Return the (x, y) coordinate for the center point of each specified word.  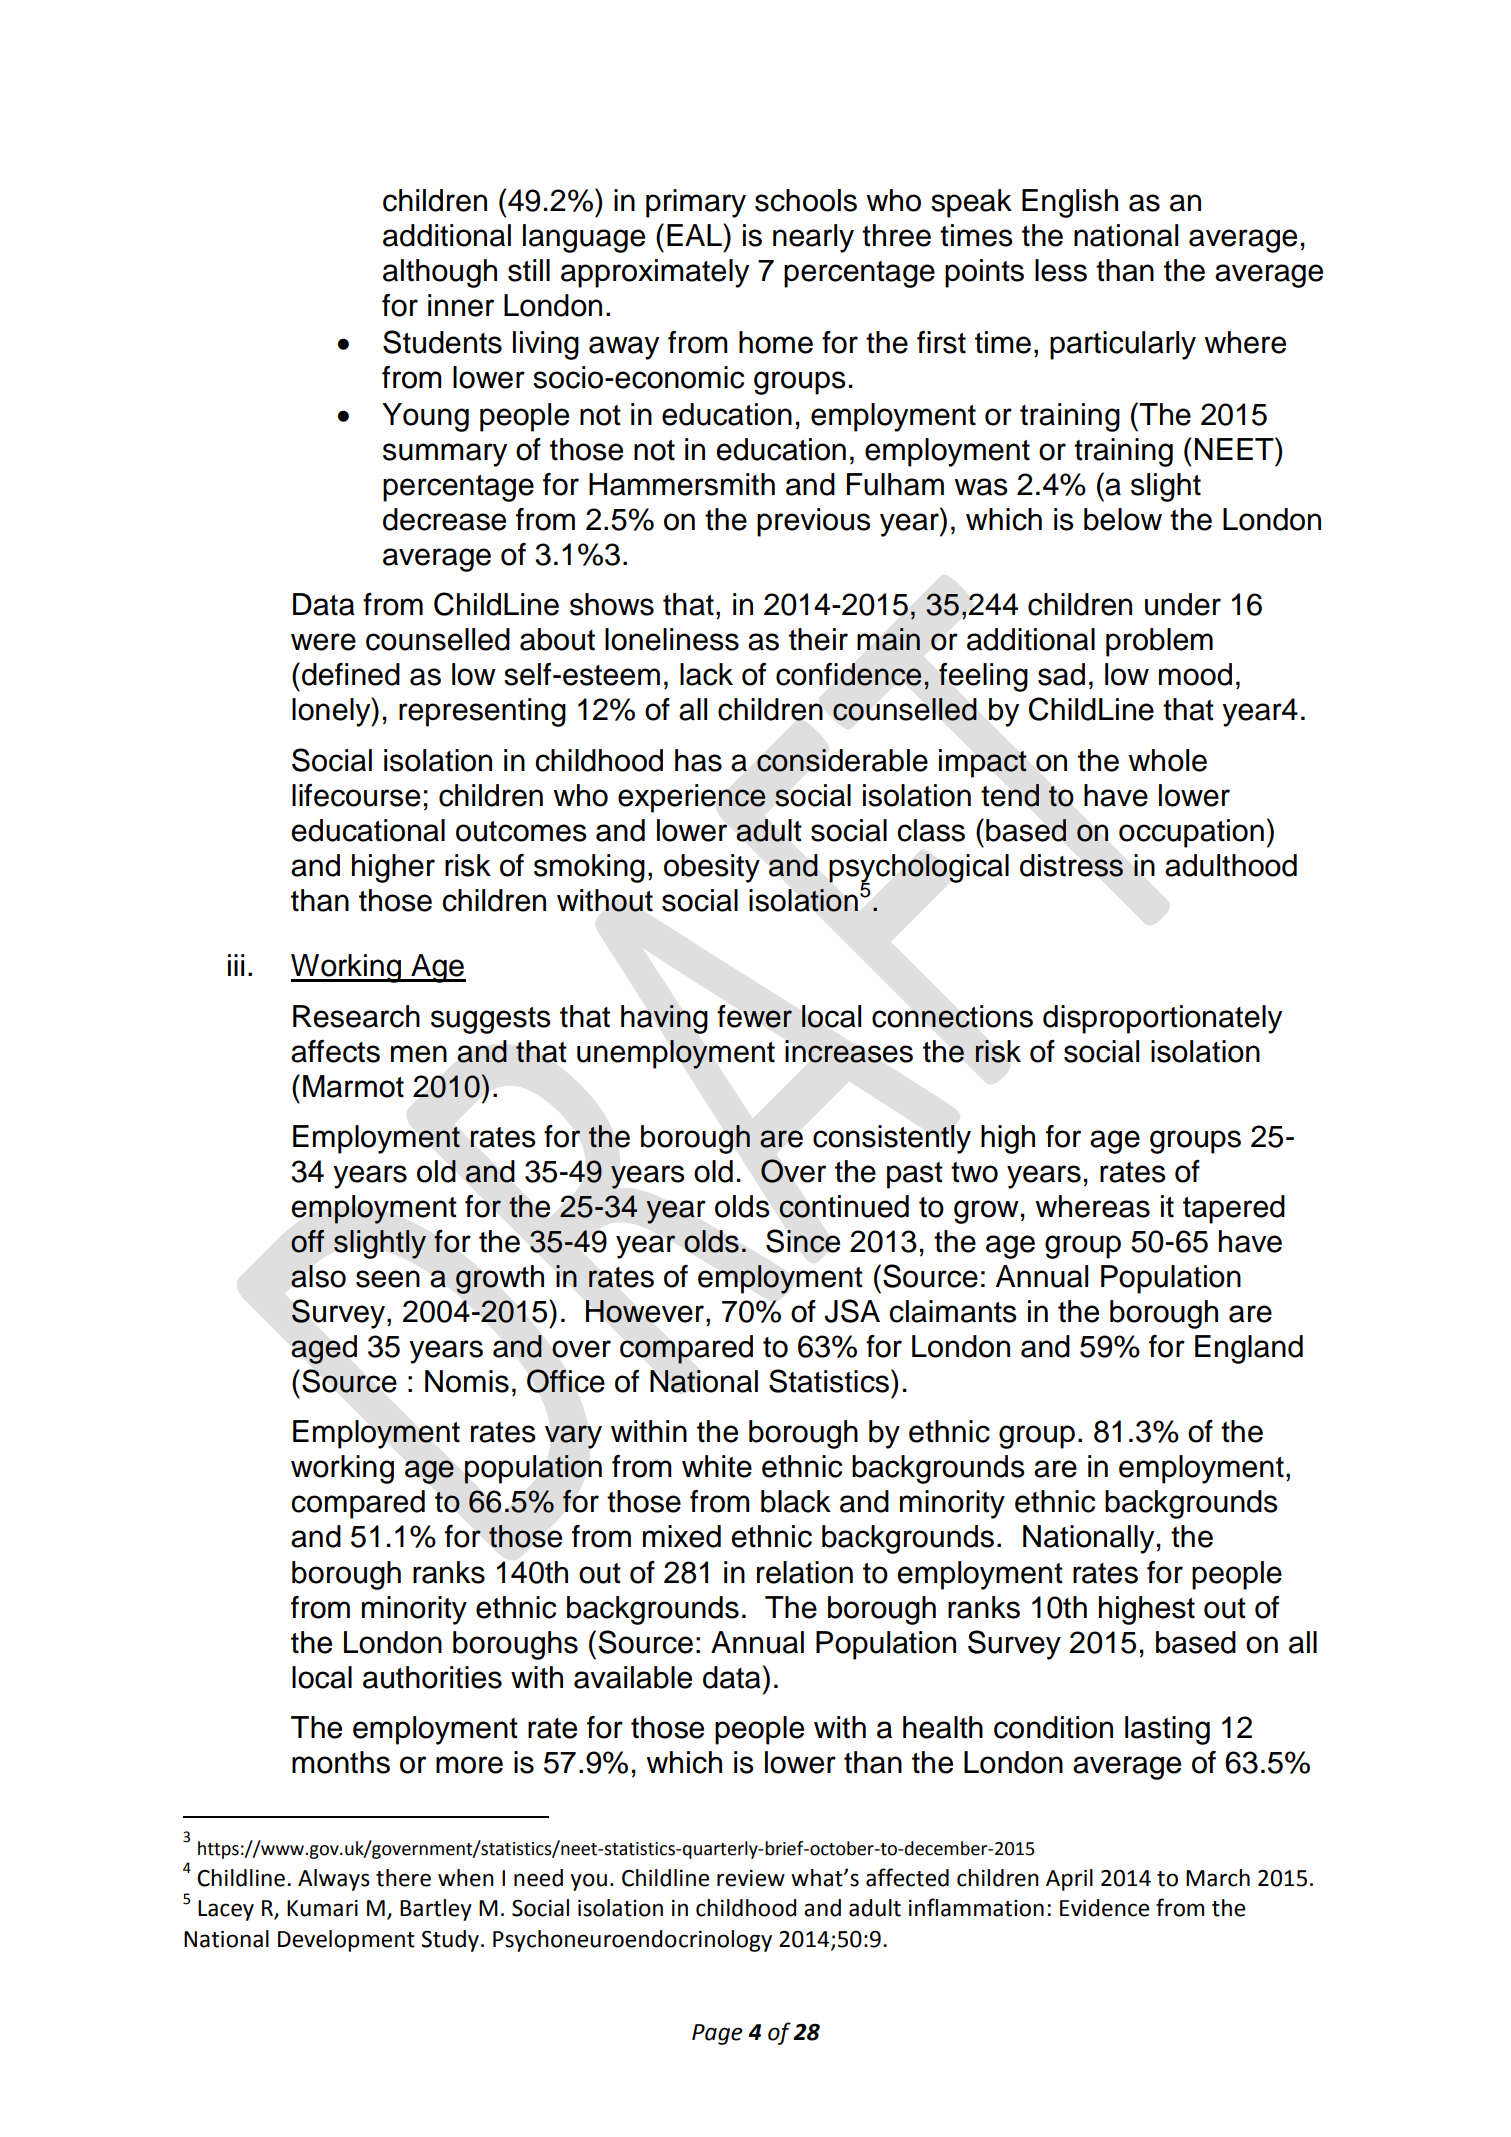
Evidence (1104, 1908)
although (440, 273)
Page (717, 2034)
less (1061, 270)
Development (346, 1941)
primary (696, 203)
